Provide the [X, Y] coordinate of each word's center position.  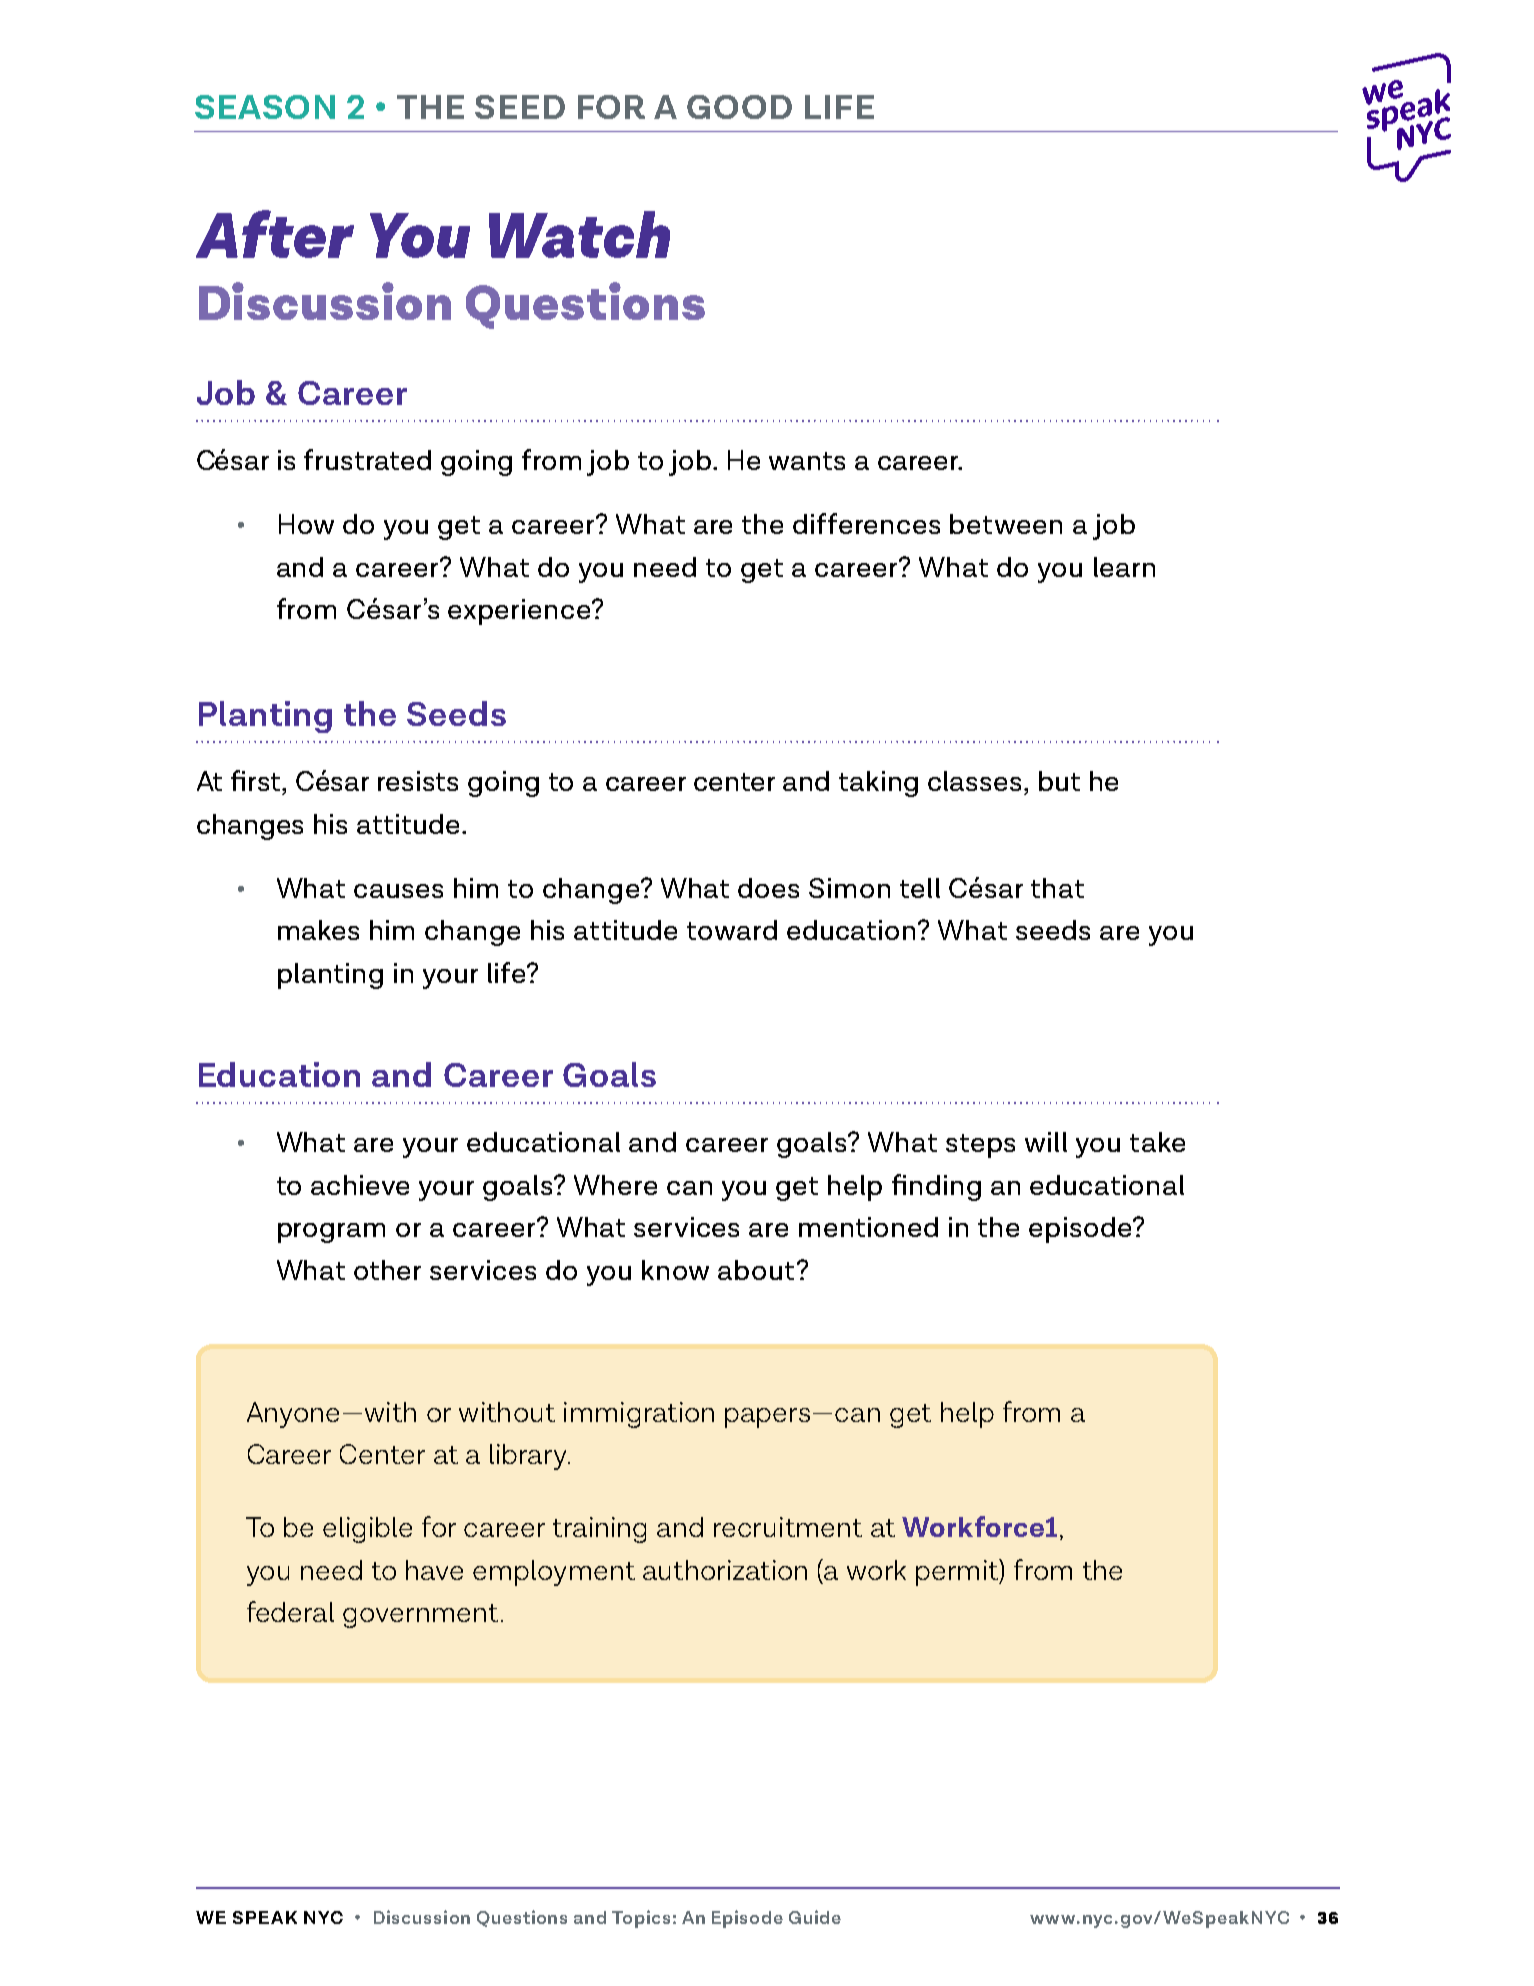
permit [958, 1572]
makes [318, 930]
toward [732, 930]
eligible [367, 1530]
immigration [639, 1415]
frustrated [367, 459]
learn [1124, 567]
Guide [815, 1917]
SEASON [265, 107]
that [1057, 888]
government [420, 1616]
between [1006, 524]
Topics [641, 1919]
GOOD [739, 107]
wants [807, 461]
